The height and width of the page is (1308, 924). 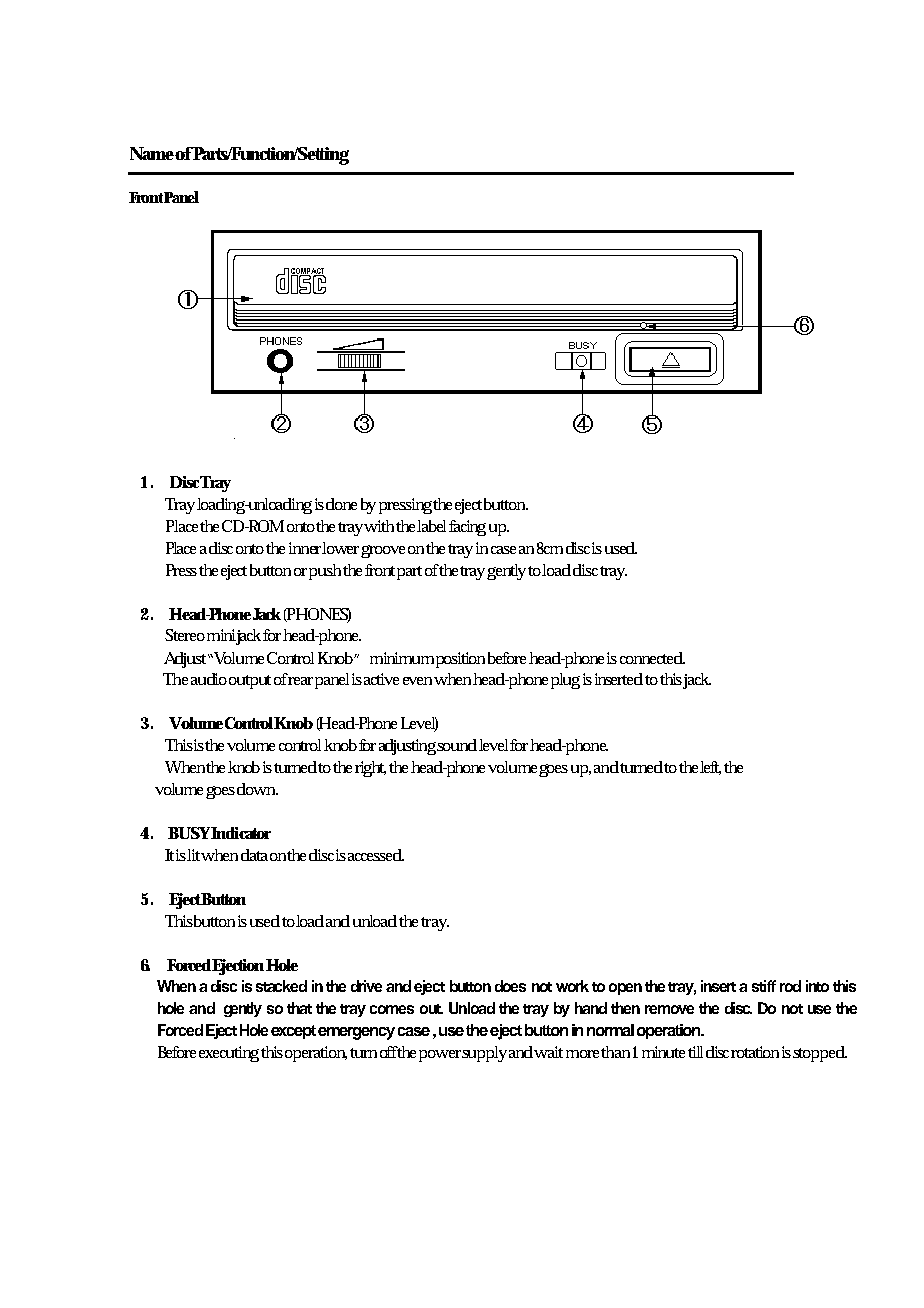 What do you see at coordinates (565, 681) in the page?
I see `plug` at bounding box center [565, 681].
